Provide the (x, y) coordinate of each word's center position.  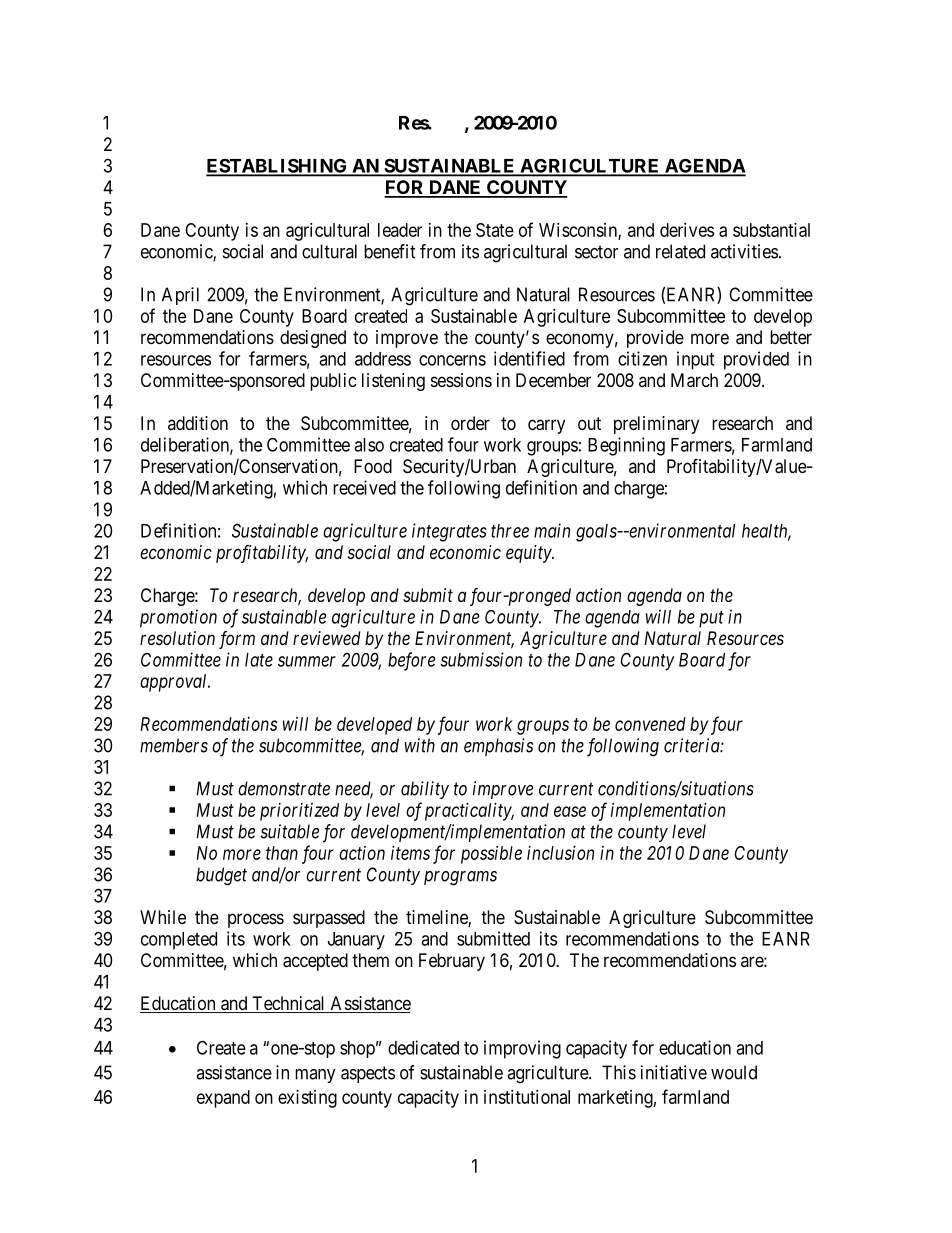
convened (650, 724)
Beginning (626, 446)
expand (223, 1099)
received (364, 487)
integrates (449, 532)
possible (491, 855)
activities (744, 251)
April (180, 296)
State (495, 230)
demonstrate (284, 788)
